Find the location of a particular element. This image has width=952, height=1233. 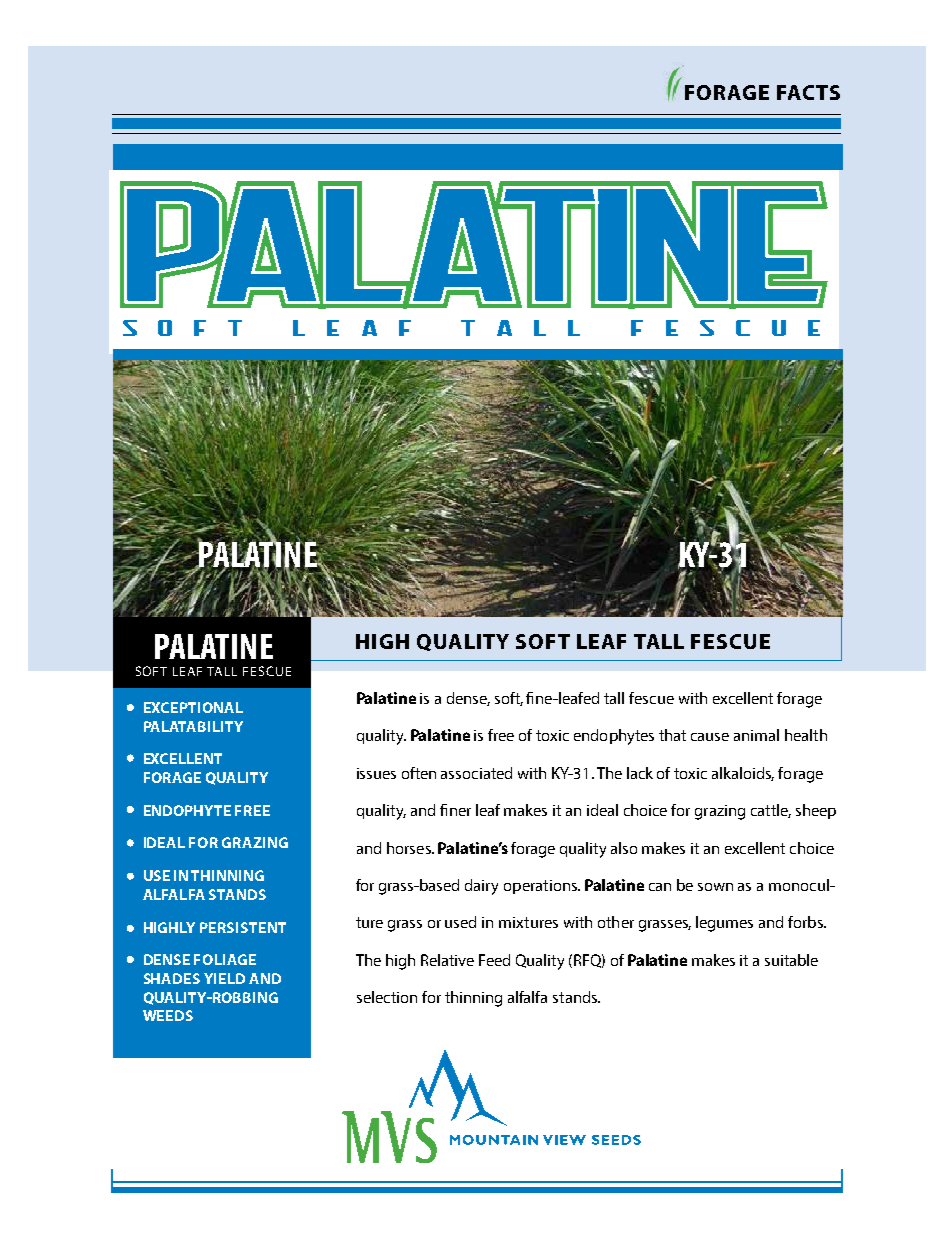

Feed is located at coordinates (494, 960).
